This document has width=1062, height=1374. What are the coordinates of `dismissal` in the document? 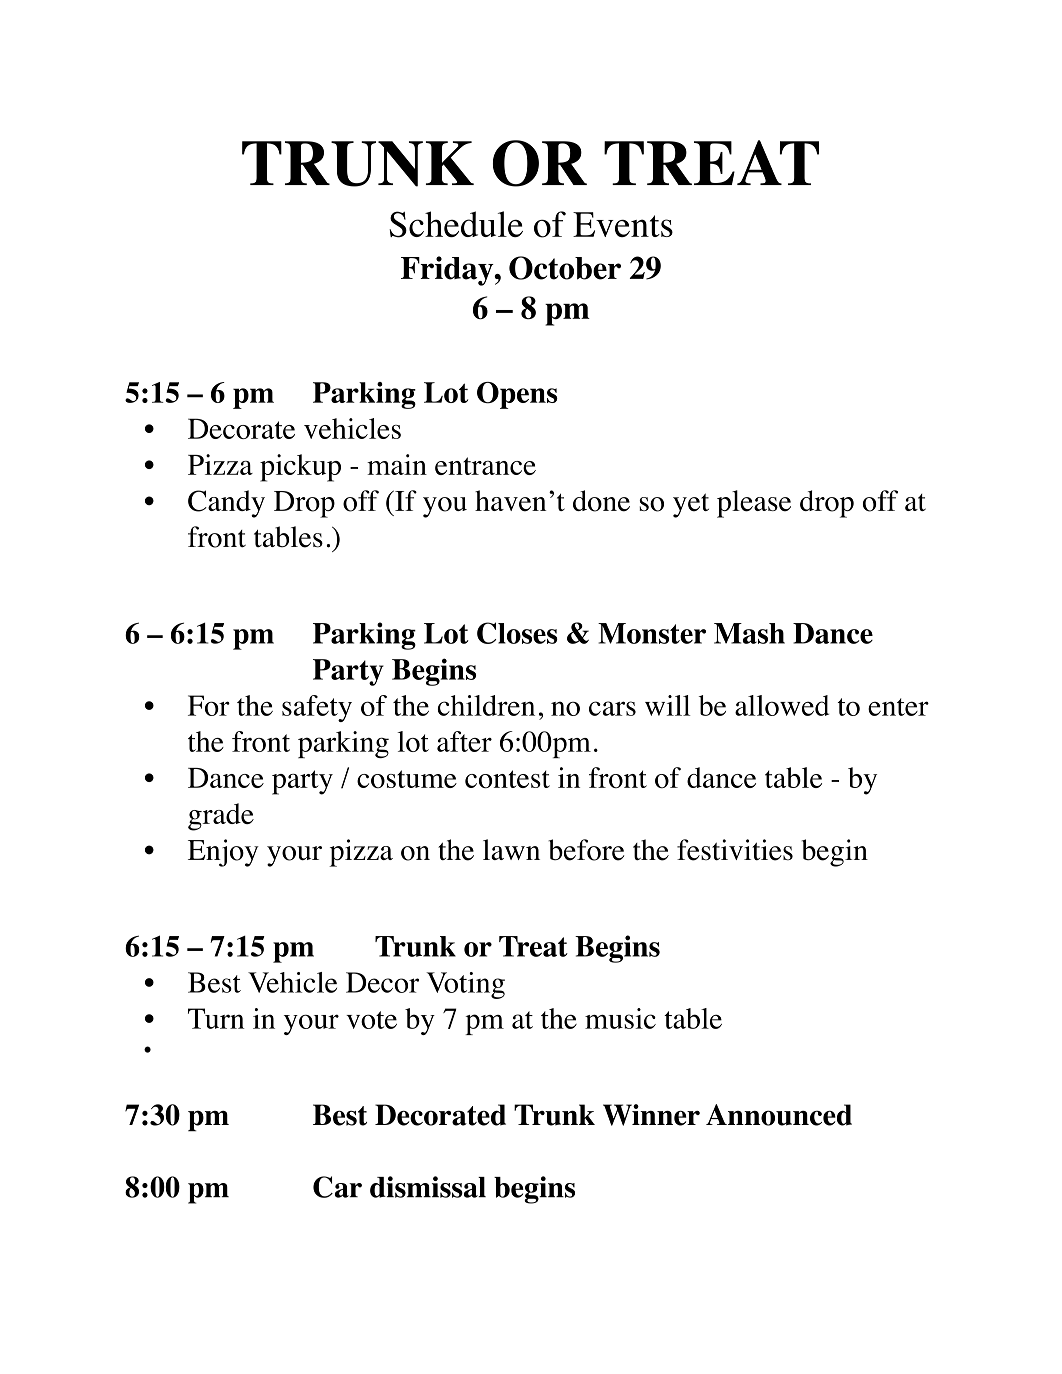 It's located at (428, 1187).
